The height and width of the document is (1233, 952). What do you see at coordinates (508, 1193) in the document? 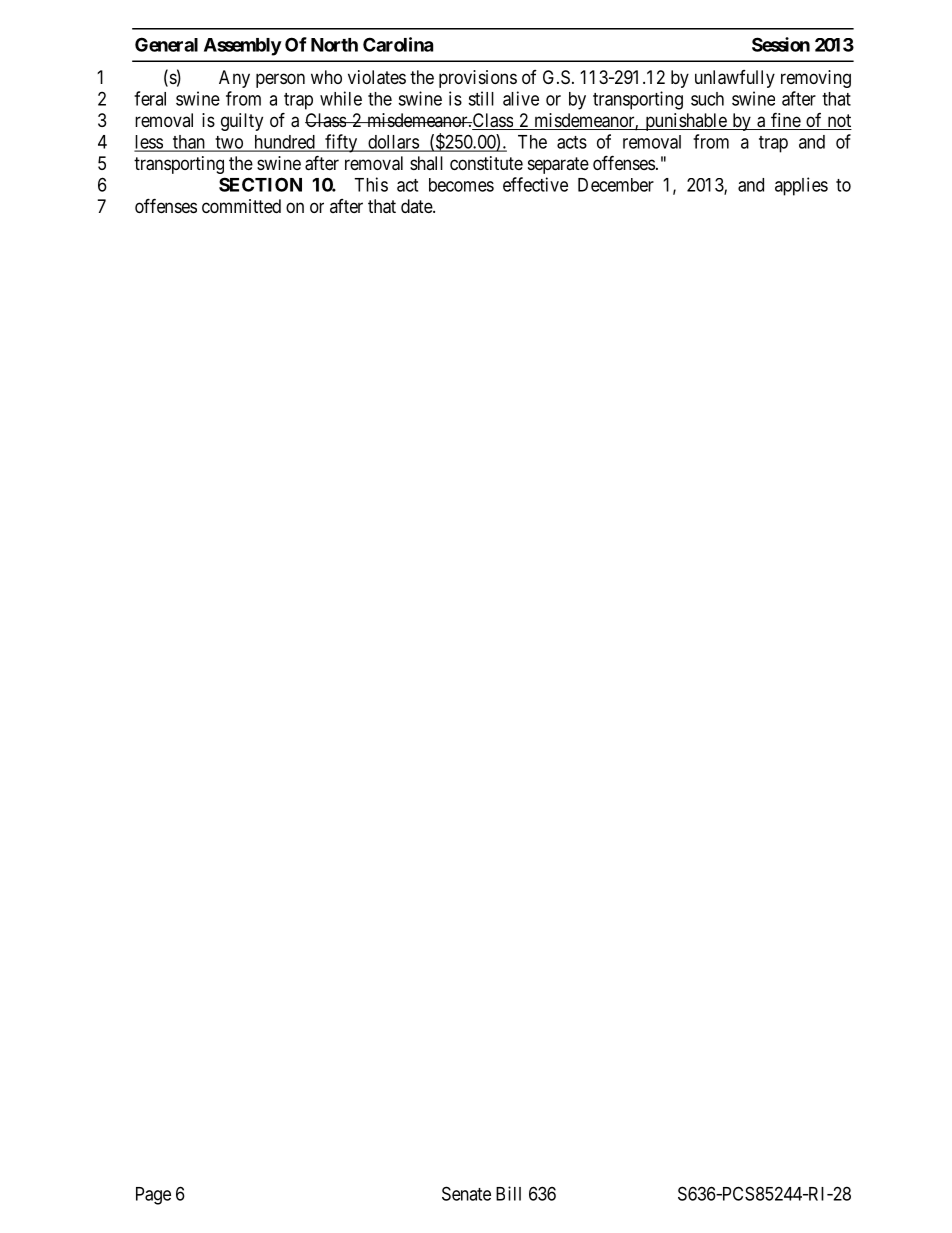
I see `Bill` at bounding box center [508, 1193].
